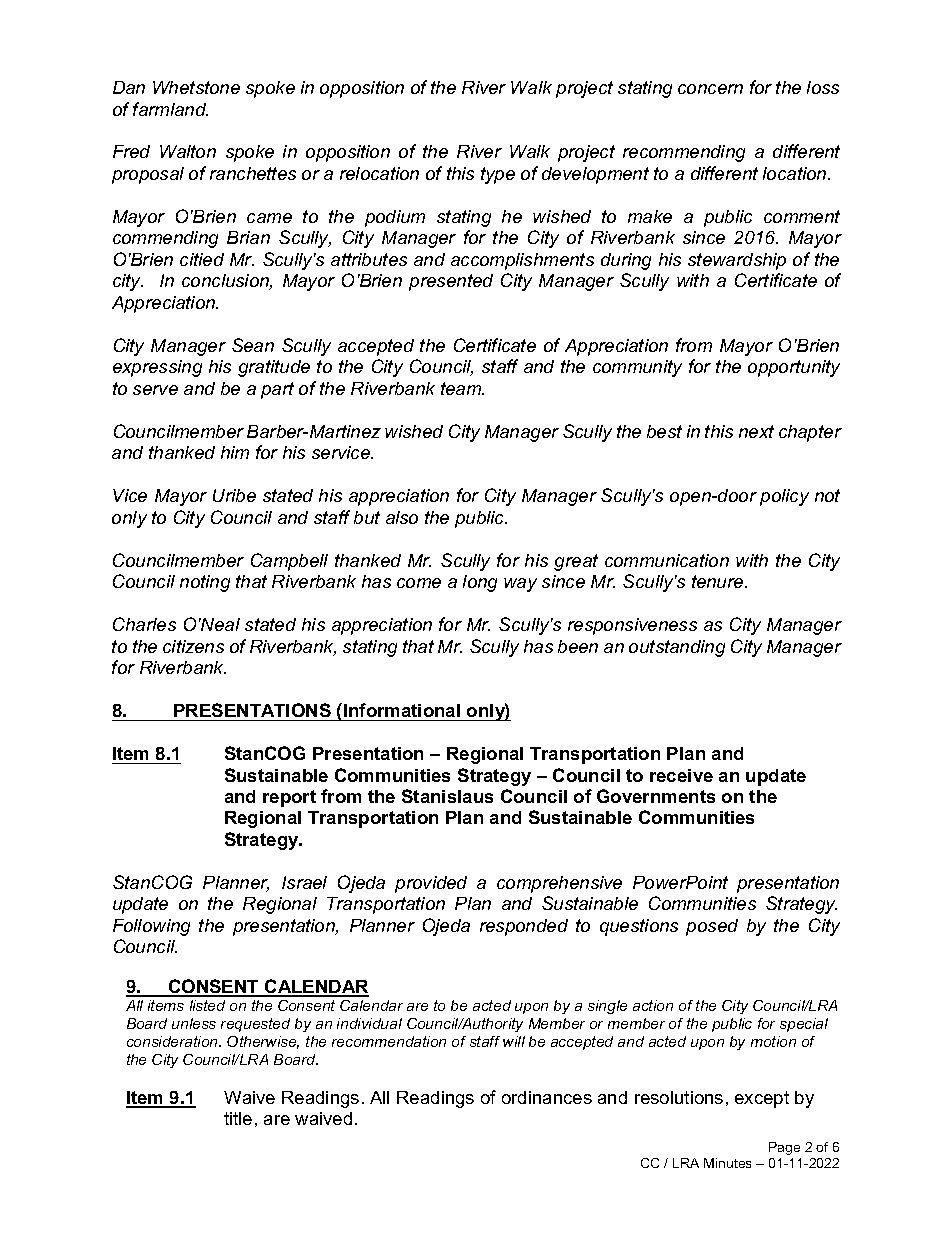  Describe the element at coordinates (794, 368) in the screenshot. I see `opportunity` at that location.
